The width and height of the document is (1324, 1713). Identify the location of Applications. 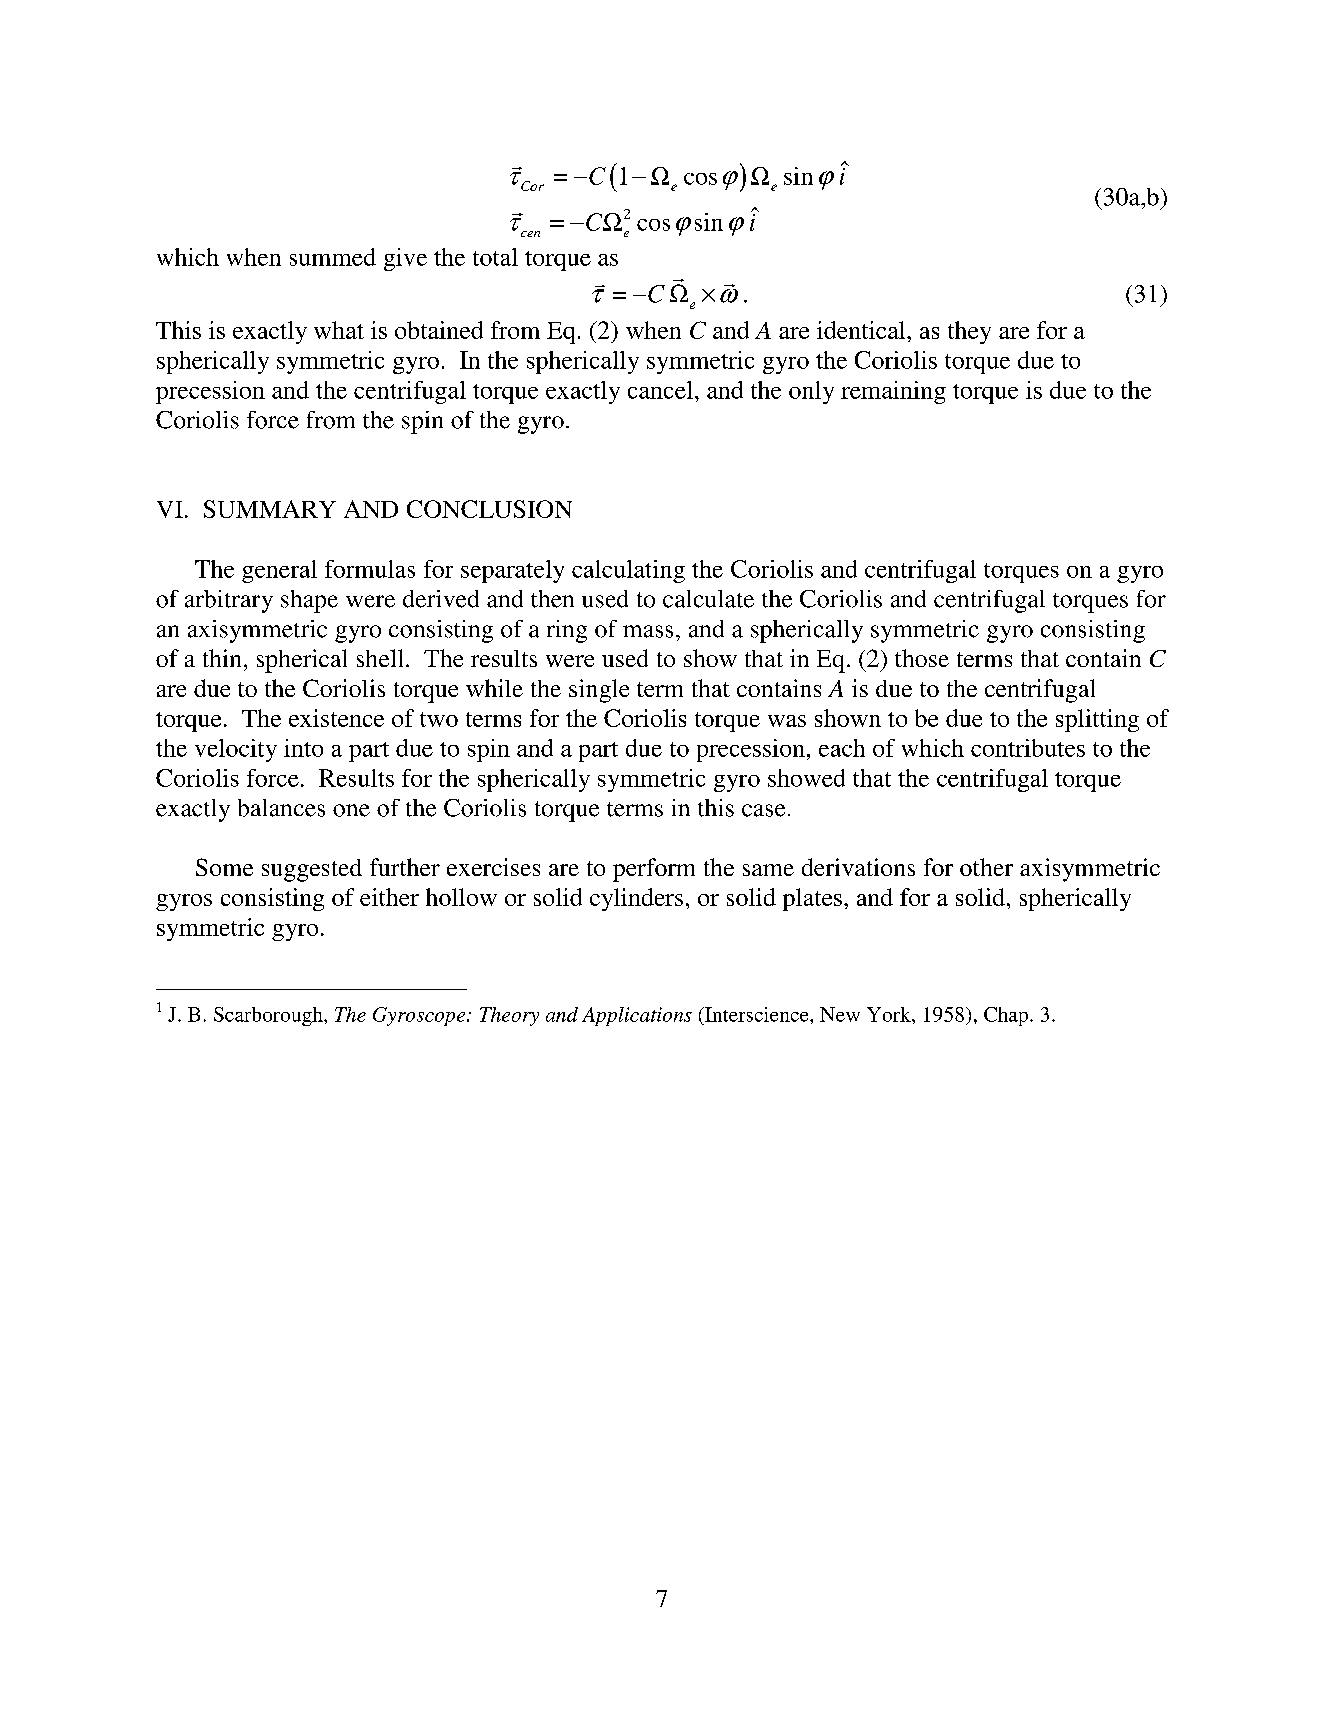
(637, 1016).
